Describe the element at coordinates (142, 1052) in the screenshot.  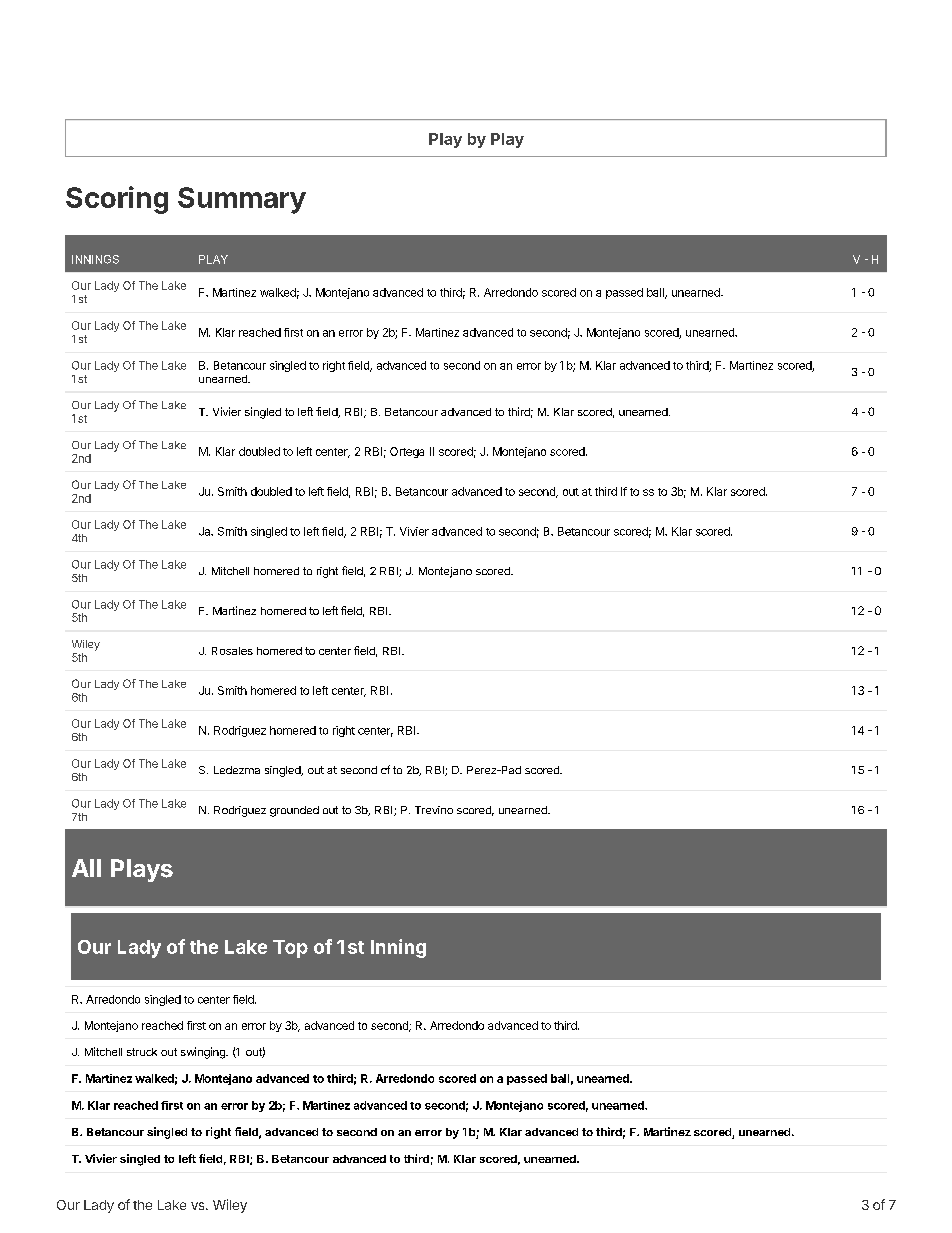
I see `struck` at that location.
